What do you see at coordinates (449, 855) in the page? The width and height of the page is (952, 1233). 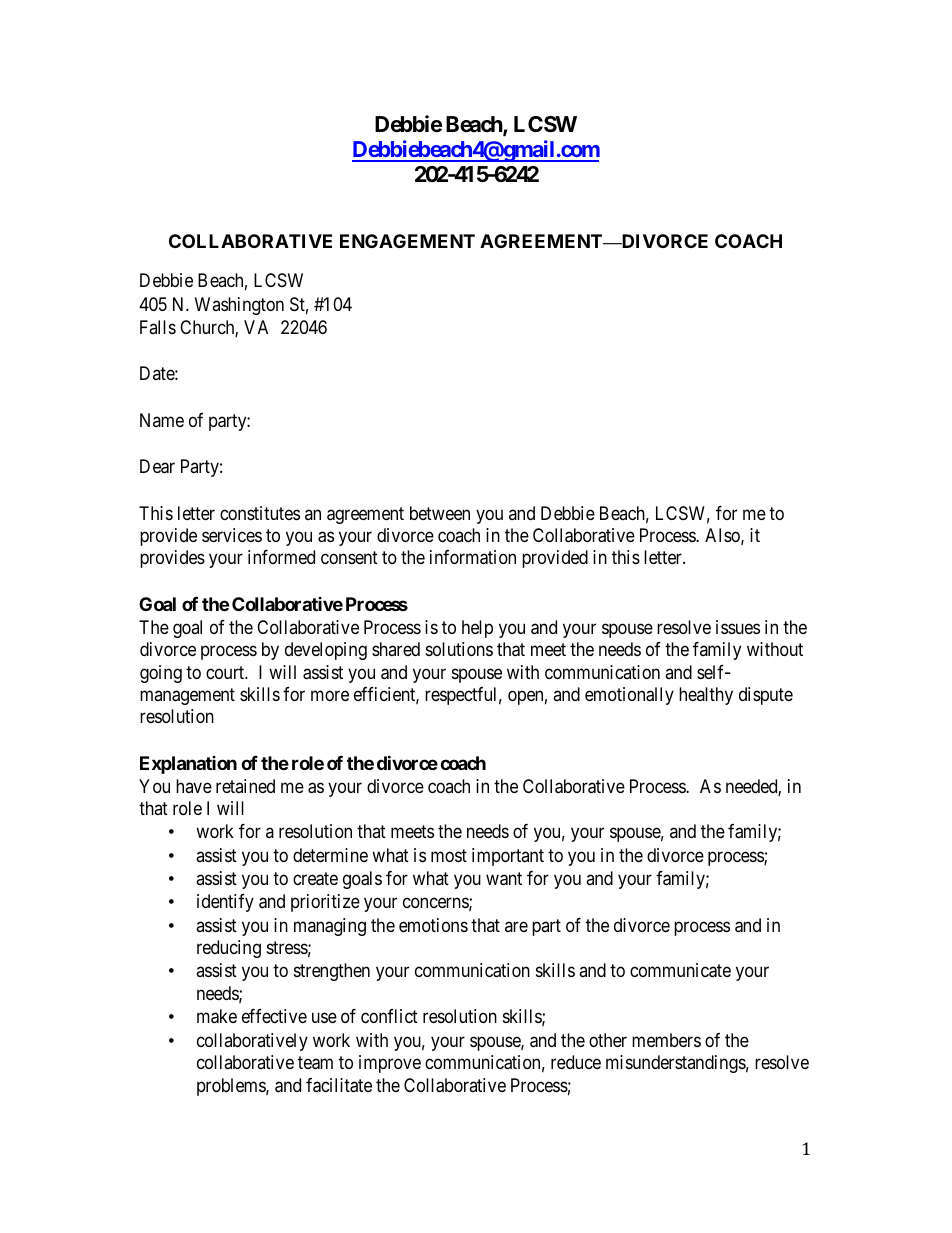 I see `most` at bounding box center [449, 855].
